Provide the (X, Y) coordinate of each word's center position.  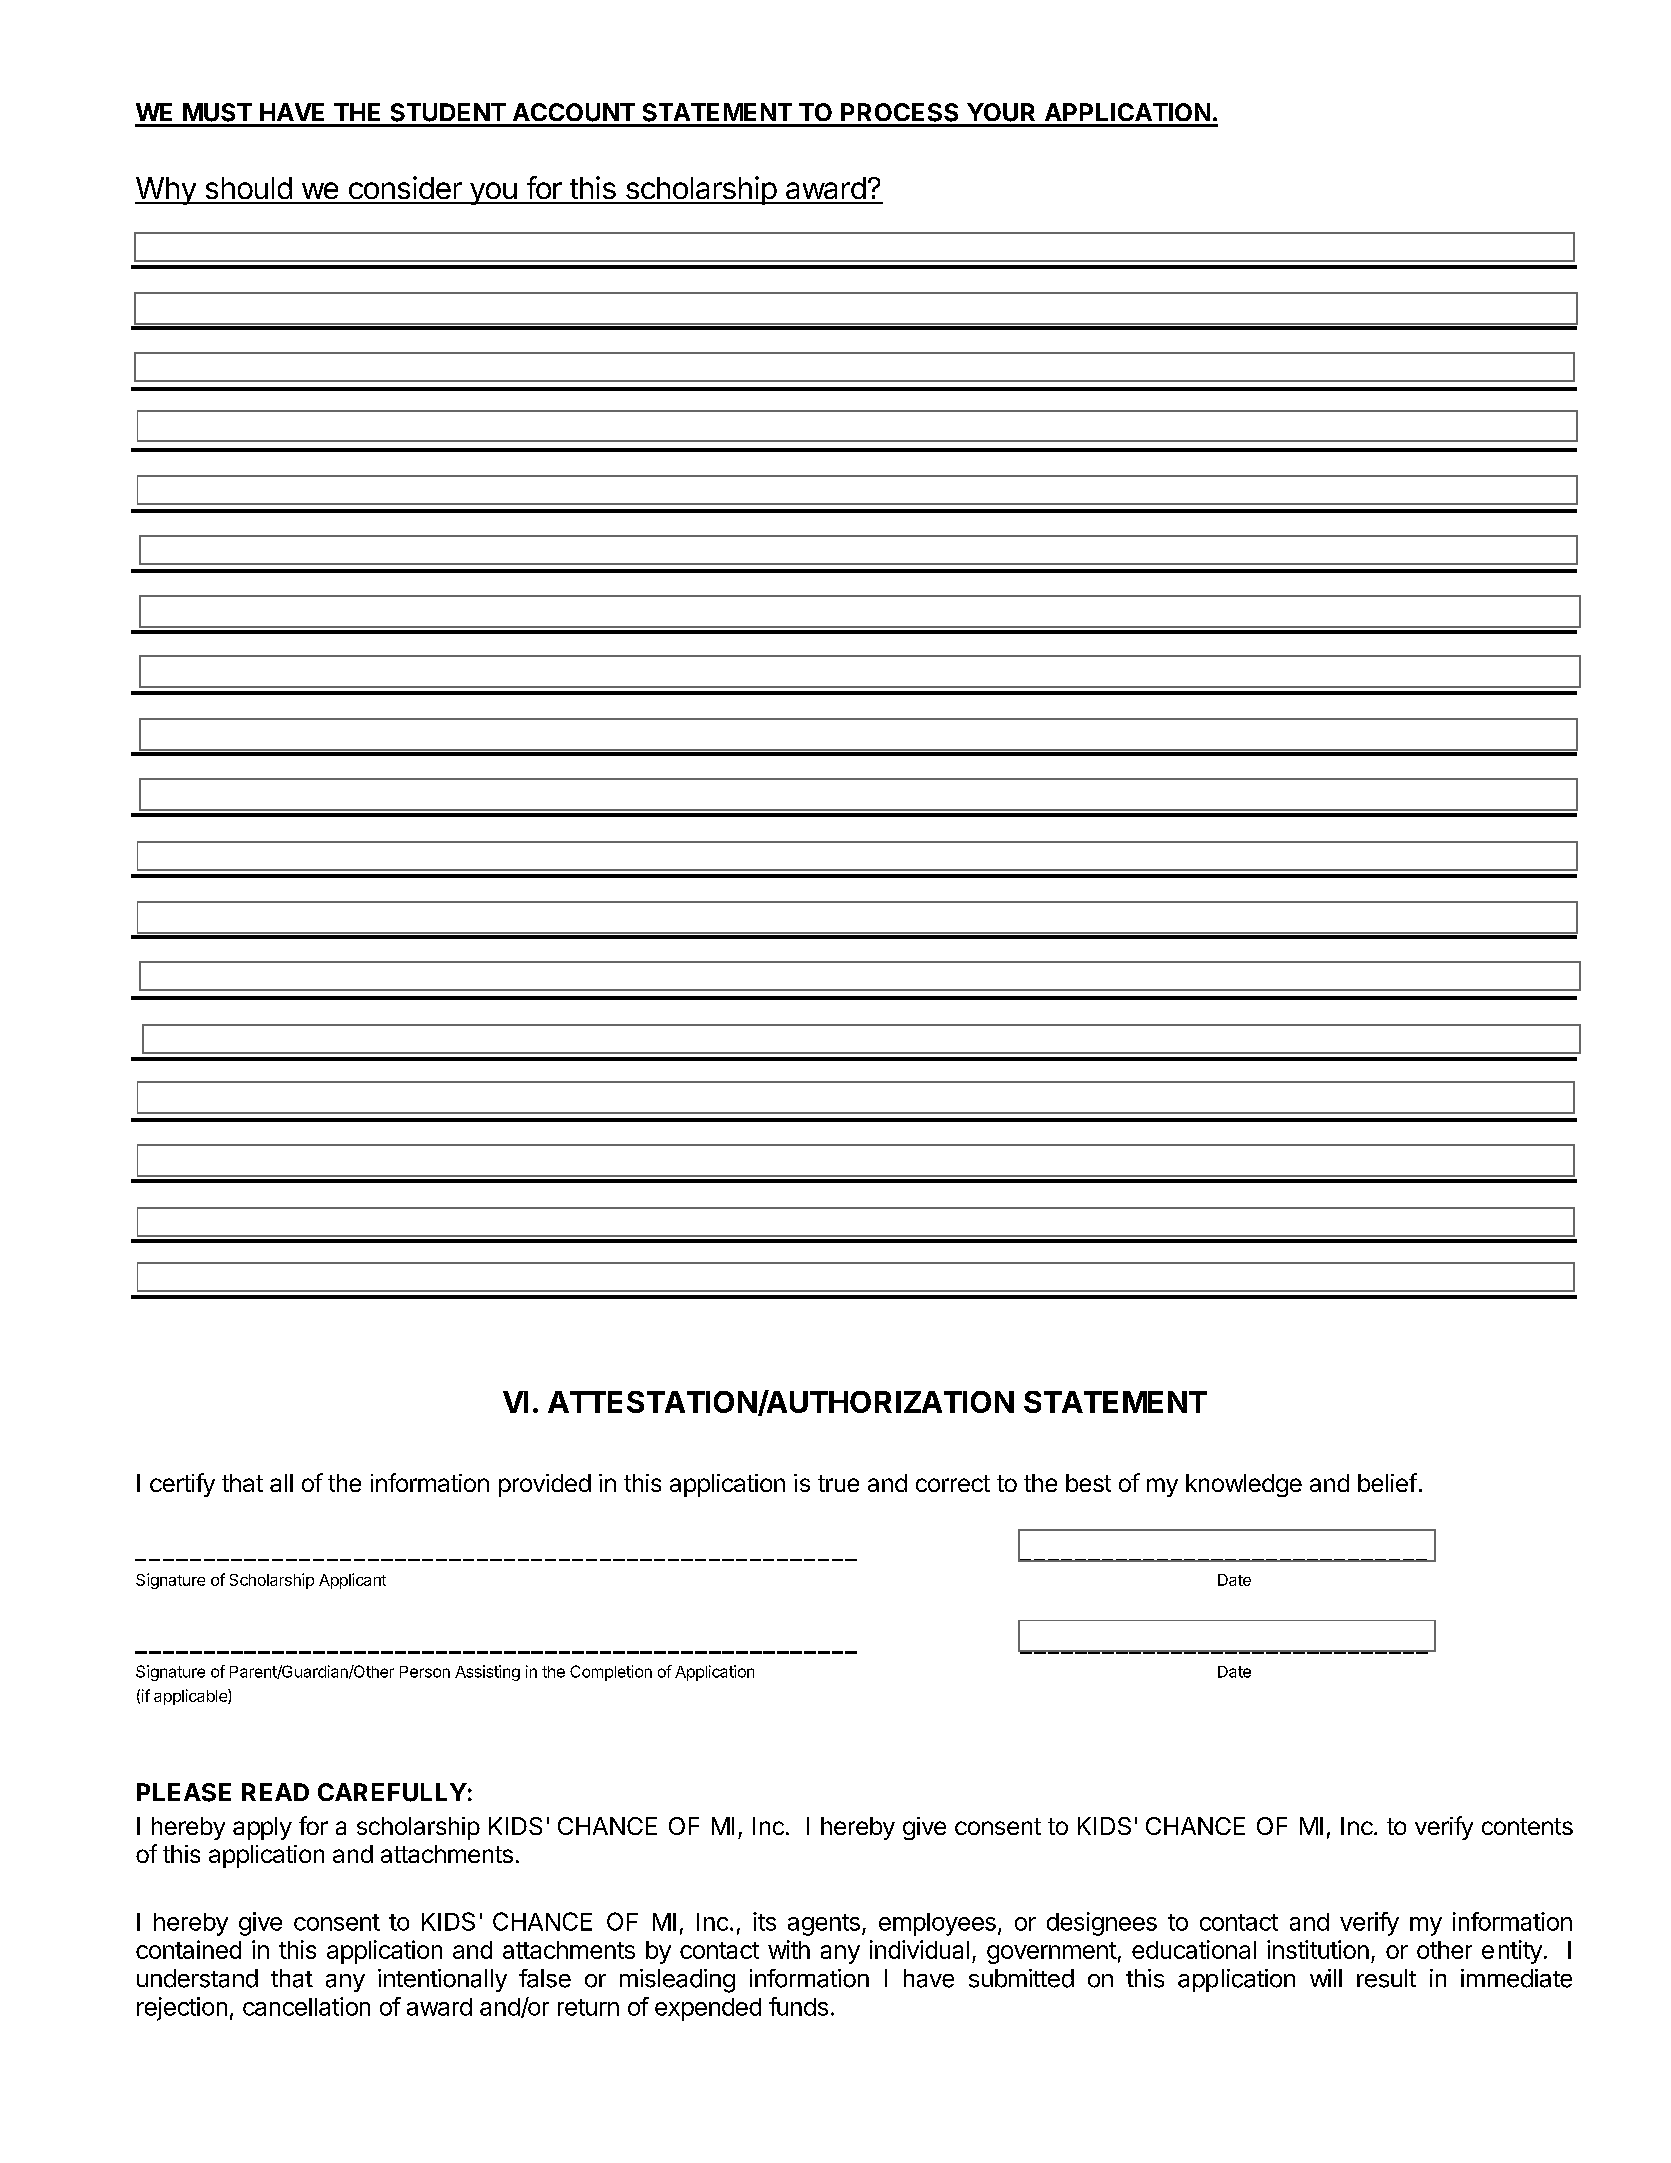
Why (166, 191)
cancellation (306, 2006)
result (1386, 1978)
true (838, 1483)
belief (1387, 1482)
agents (824, 1925)
